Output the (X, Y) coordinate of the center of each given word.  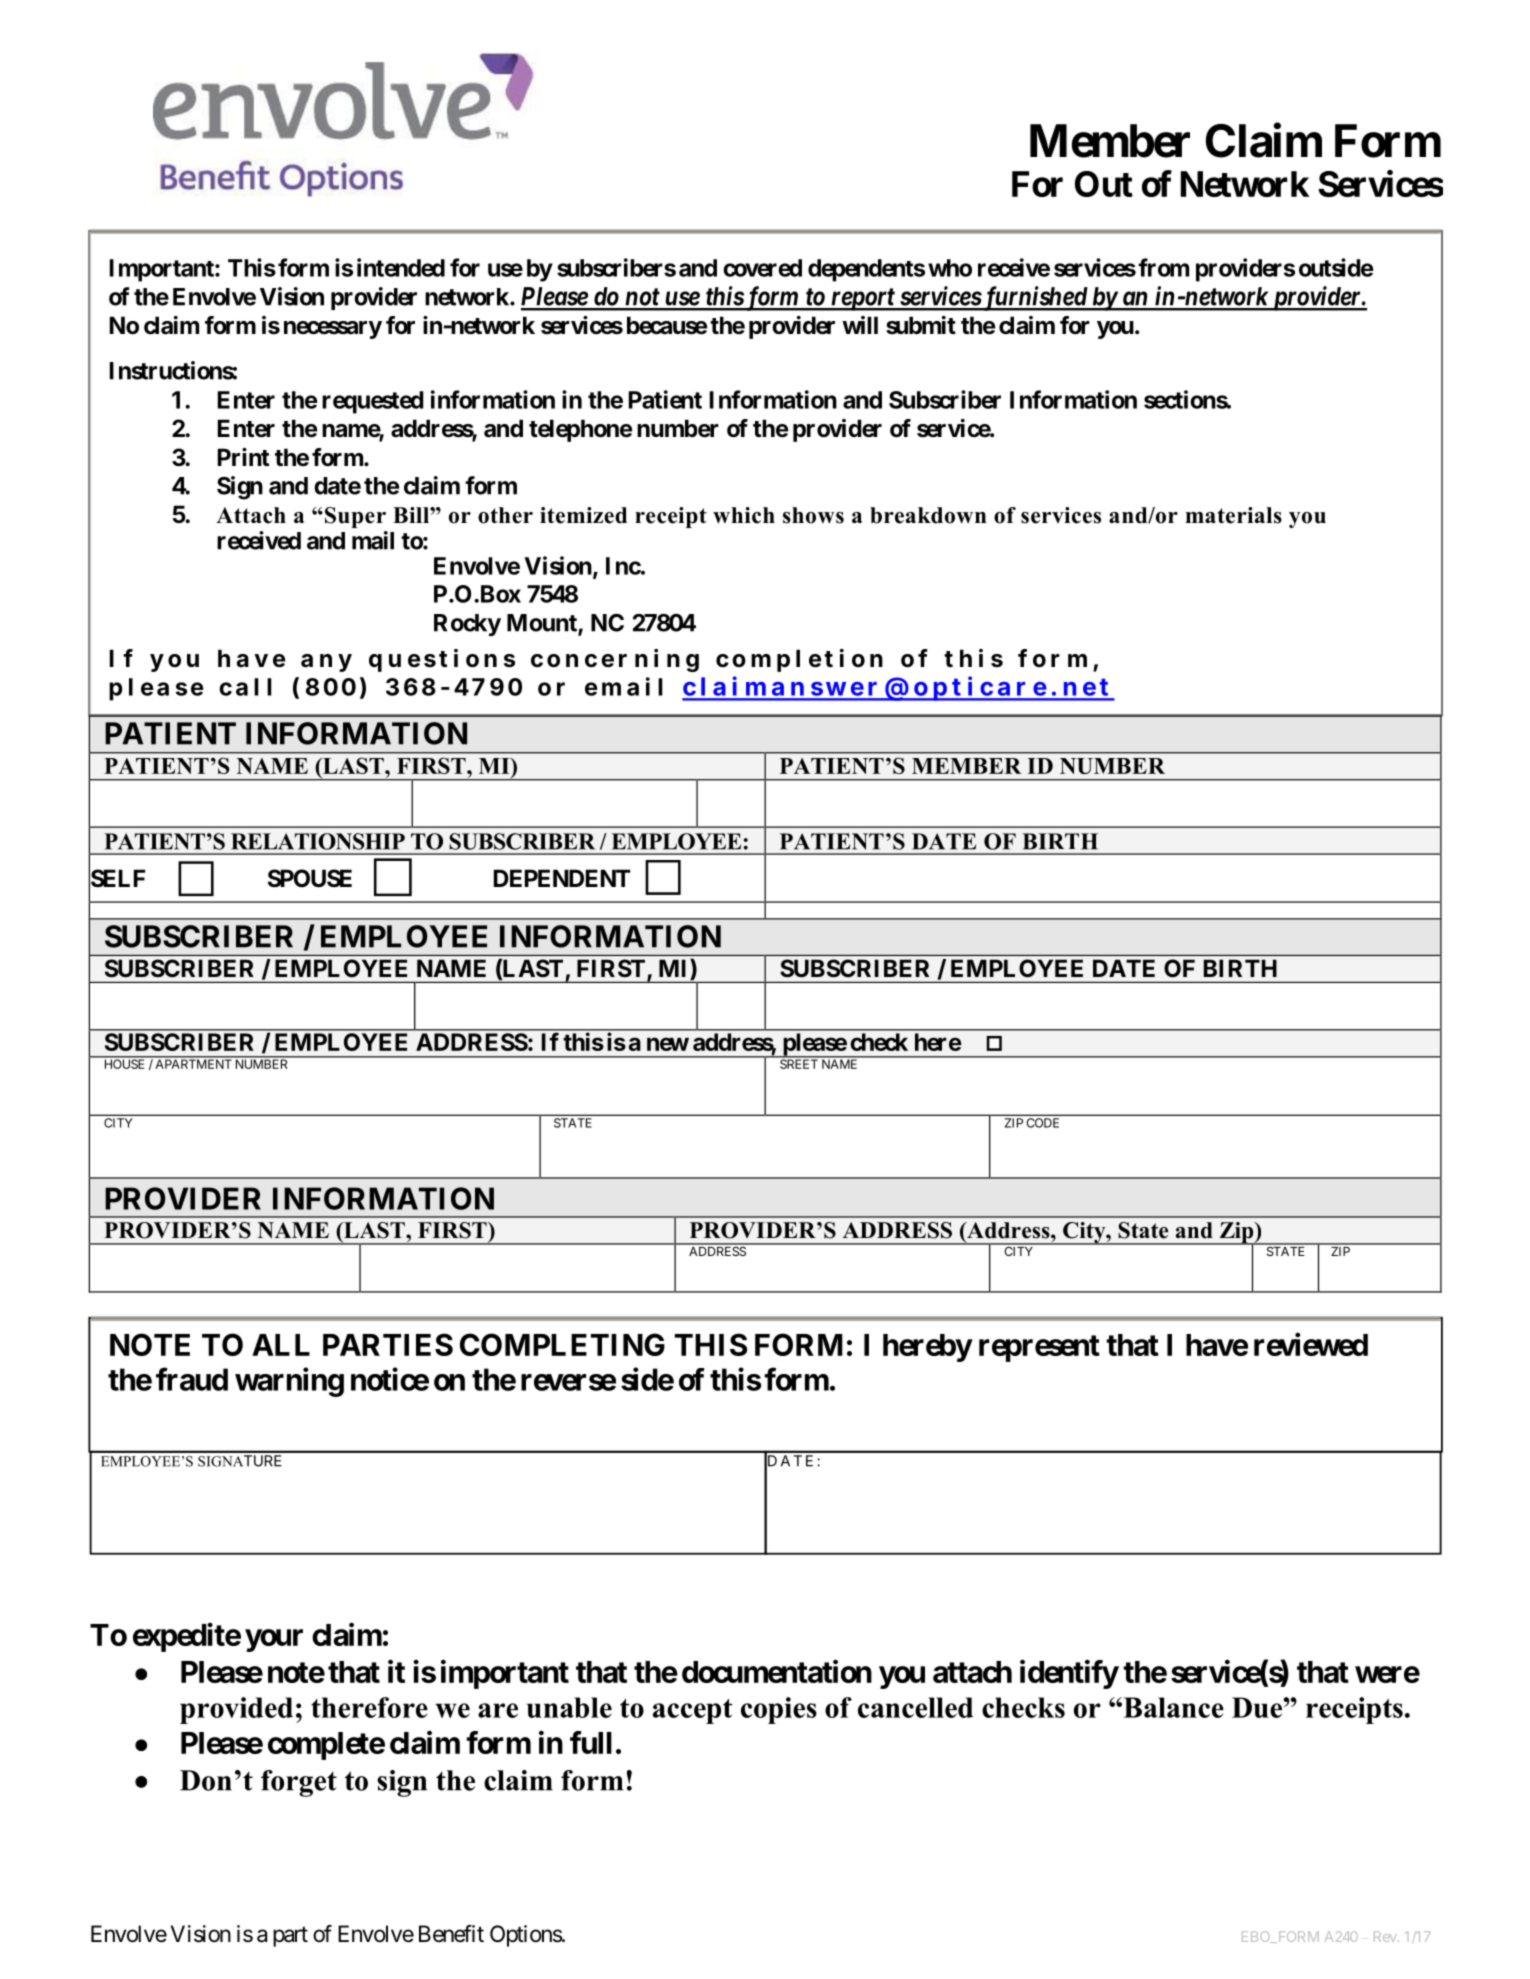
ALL (281, 1345)
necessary (333, 330)
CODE (1043, 1123)
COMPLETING (562, 1344)
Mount (543, 624)
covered (762, 268)
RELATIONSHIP (318, 841)
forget (299, 1783)
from (1163, 267)
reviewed (1311, 1344)
